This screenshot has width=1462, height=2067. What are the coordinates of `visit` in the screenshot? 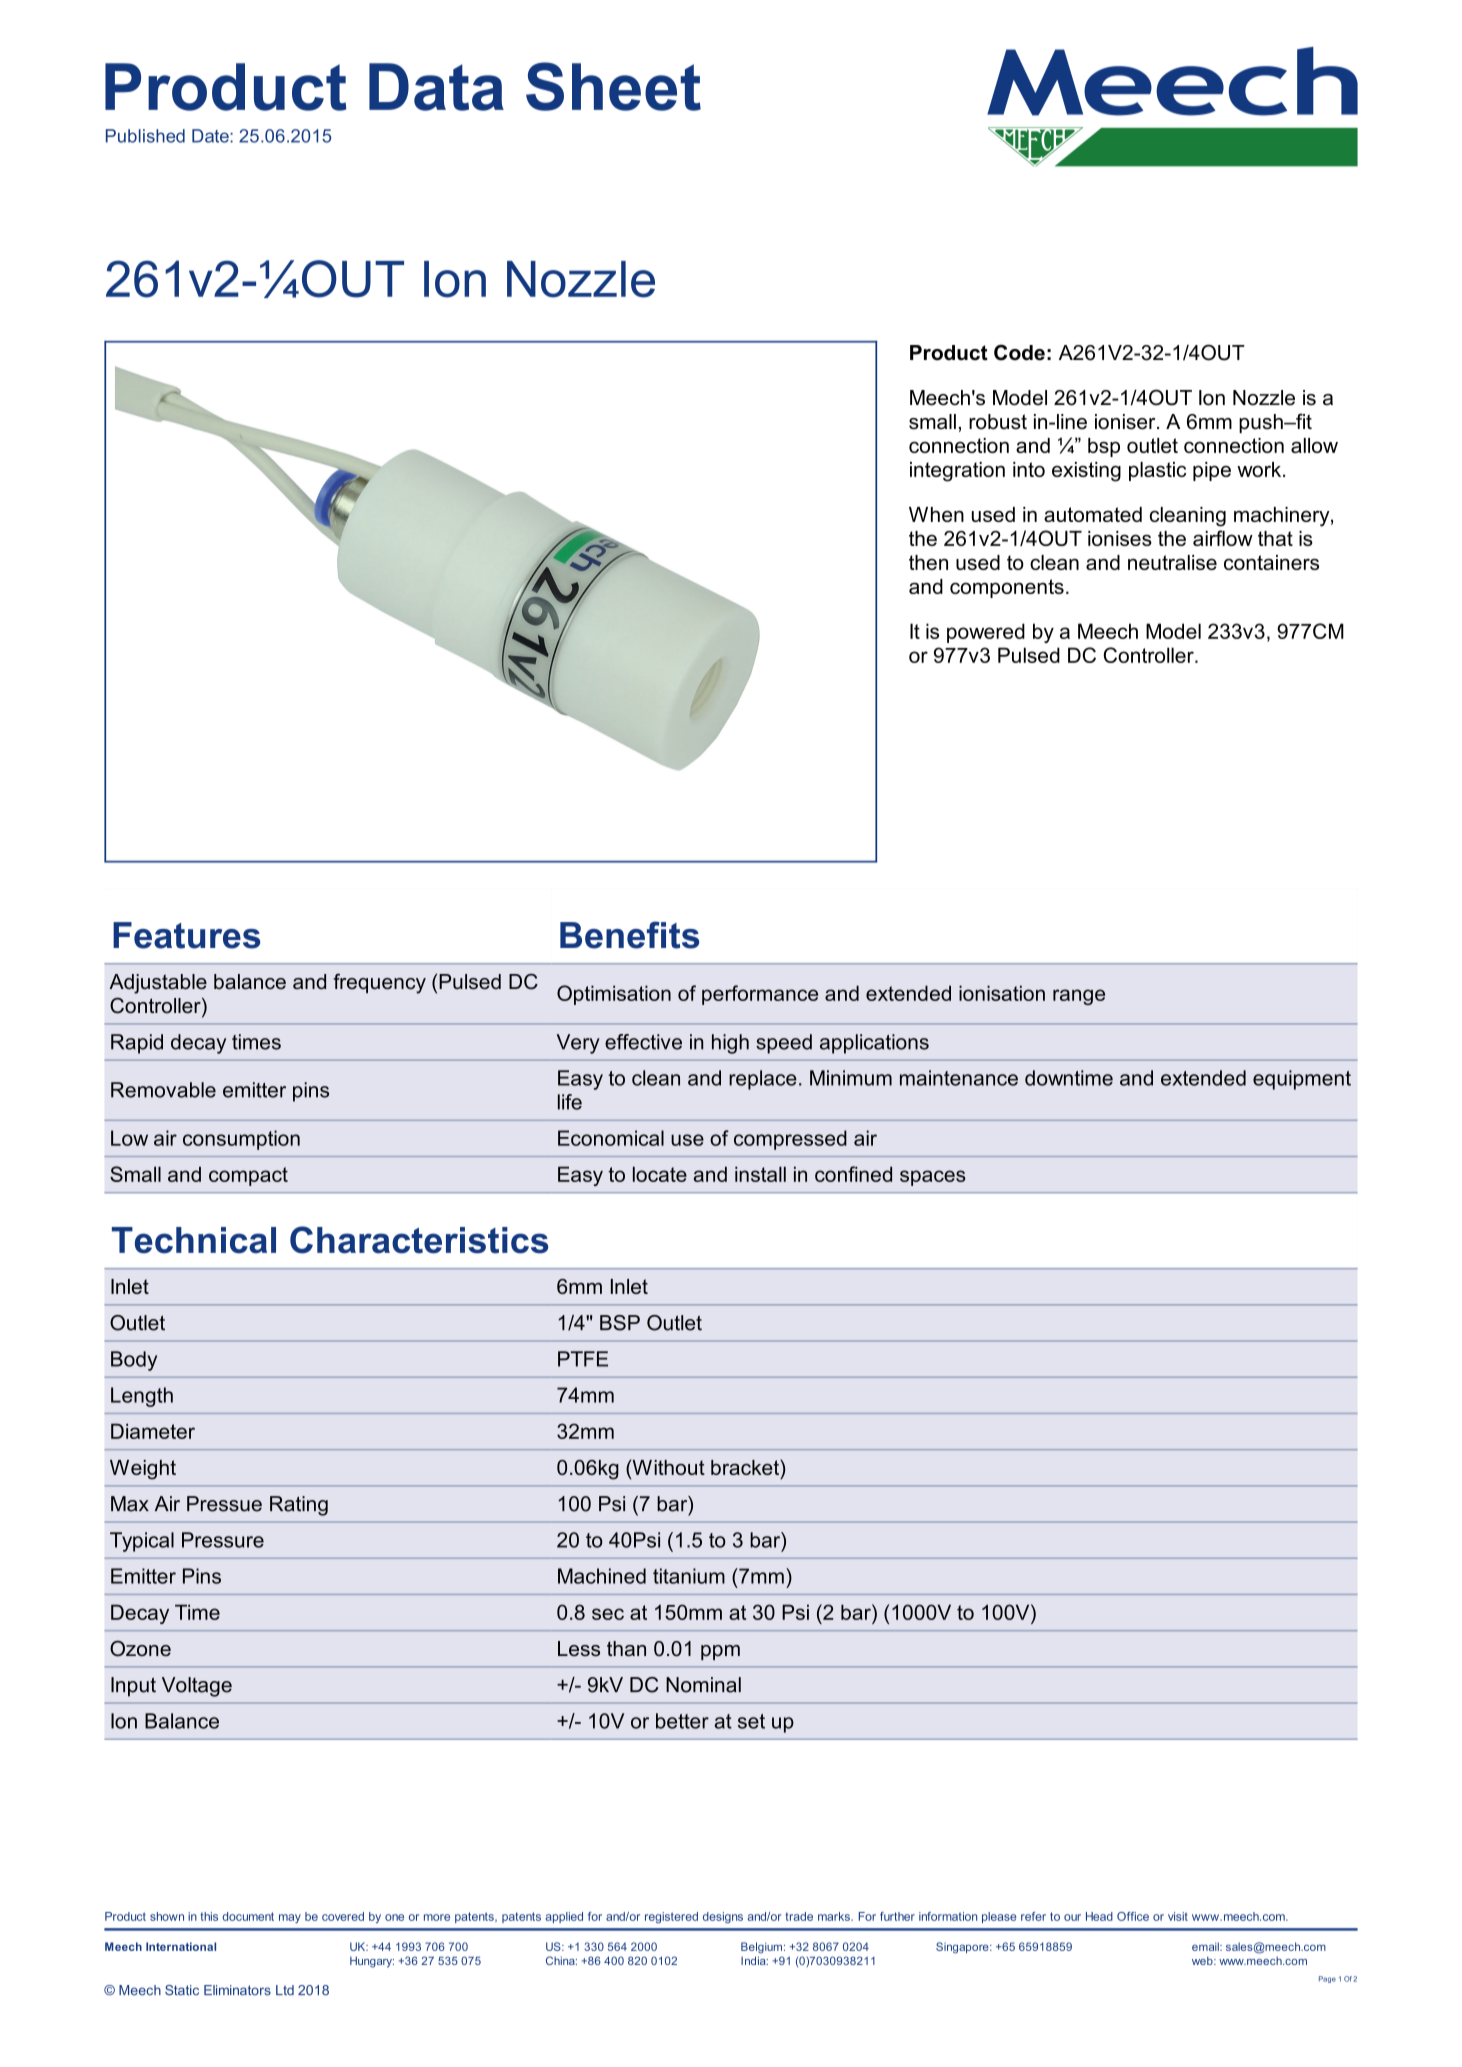 It's located at (1178, 1916).
